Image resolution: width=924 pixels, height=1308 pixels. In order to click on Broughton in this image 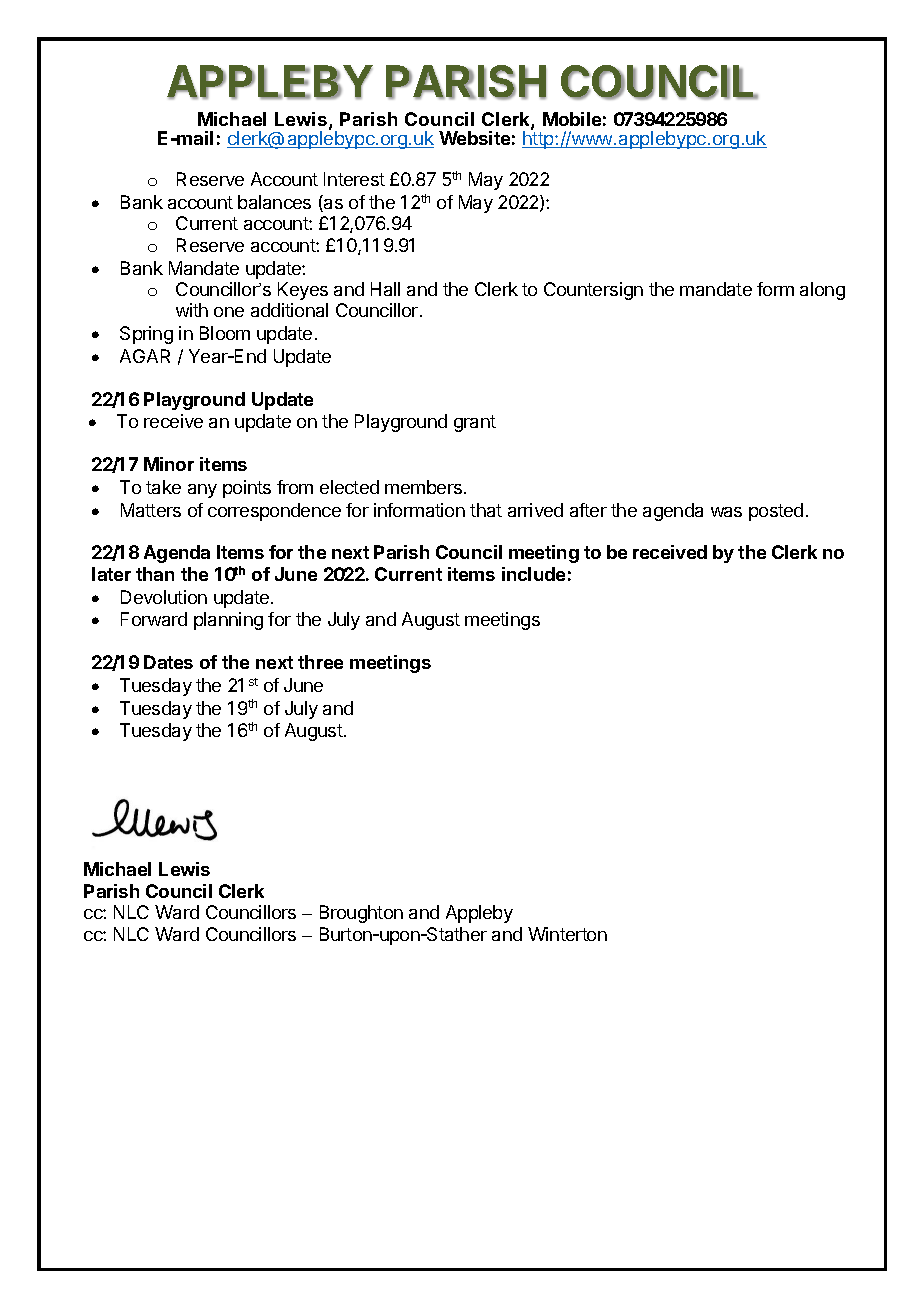, I will do `click(361, 914)`.
